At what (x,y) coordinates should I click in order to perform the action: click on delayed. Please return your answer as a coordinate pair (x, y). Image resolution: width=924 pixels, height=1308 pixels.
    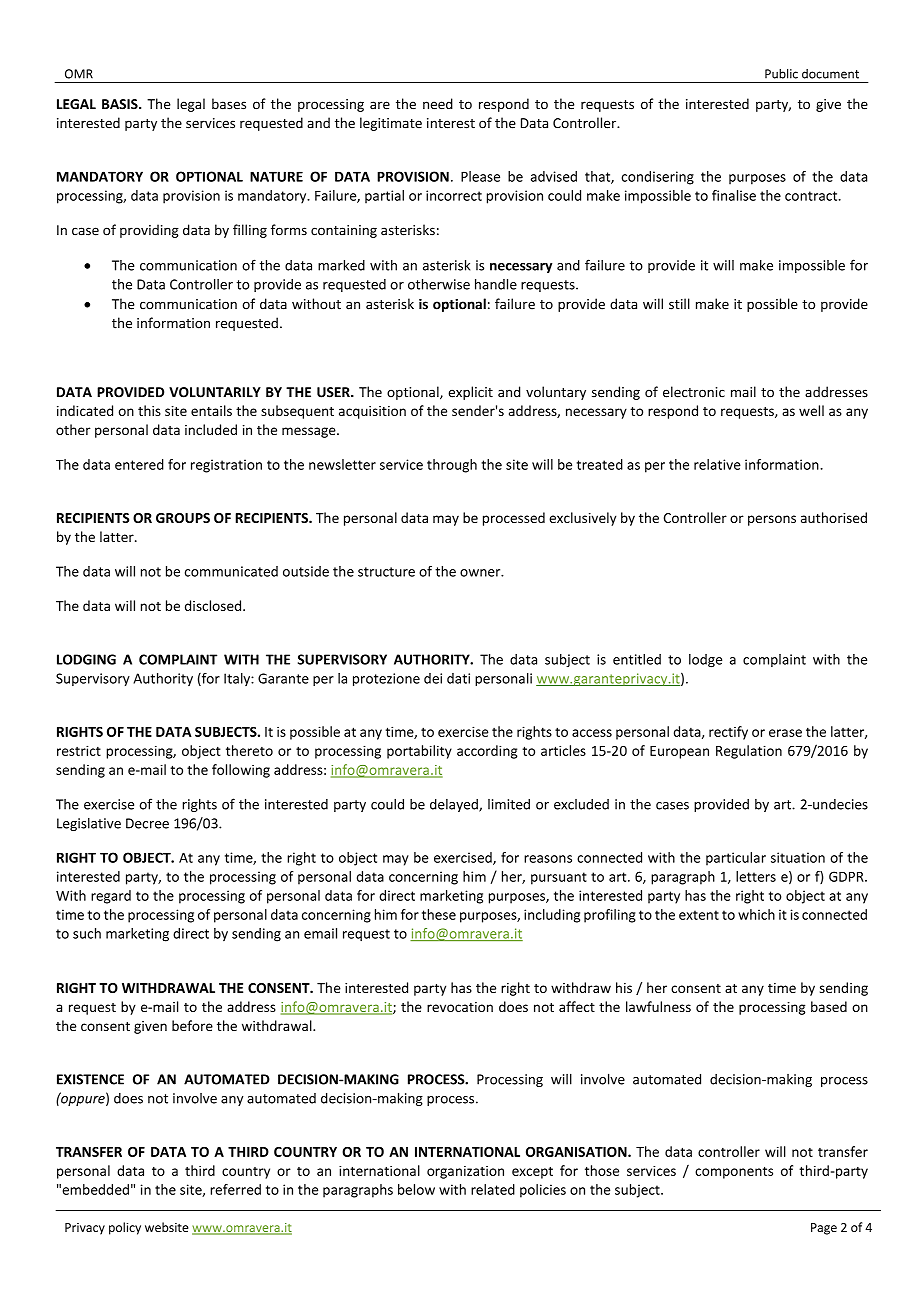
    Looking at the image, I should click on (455, 805).
